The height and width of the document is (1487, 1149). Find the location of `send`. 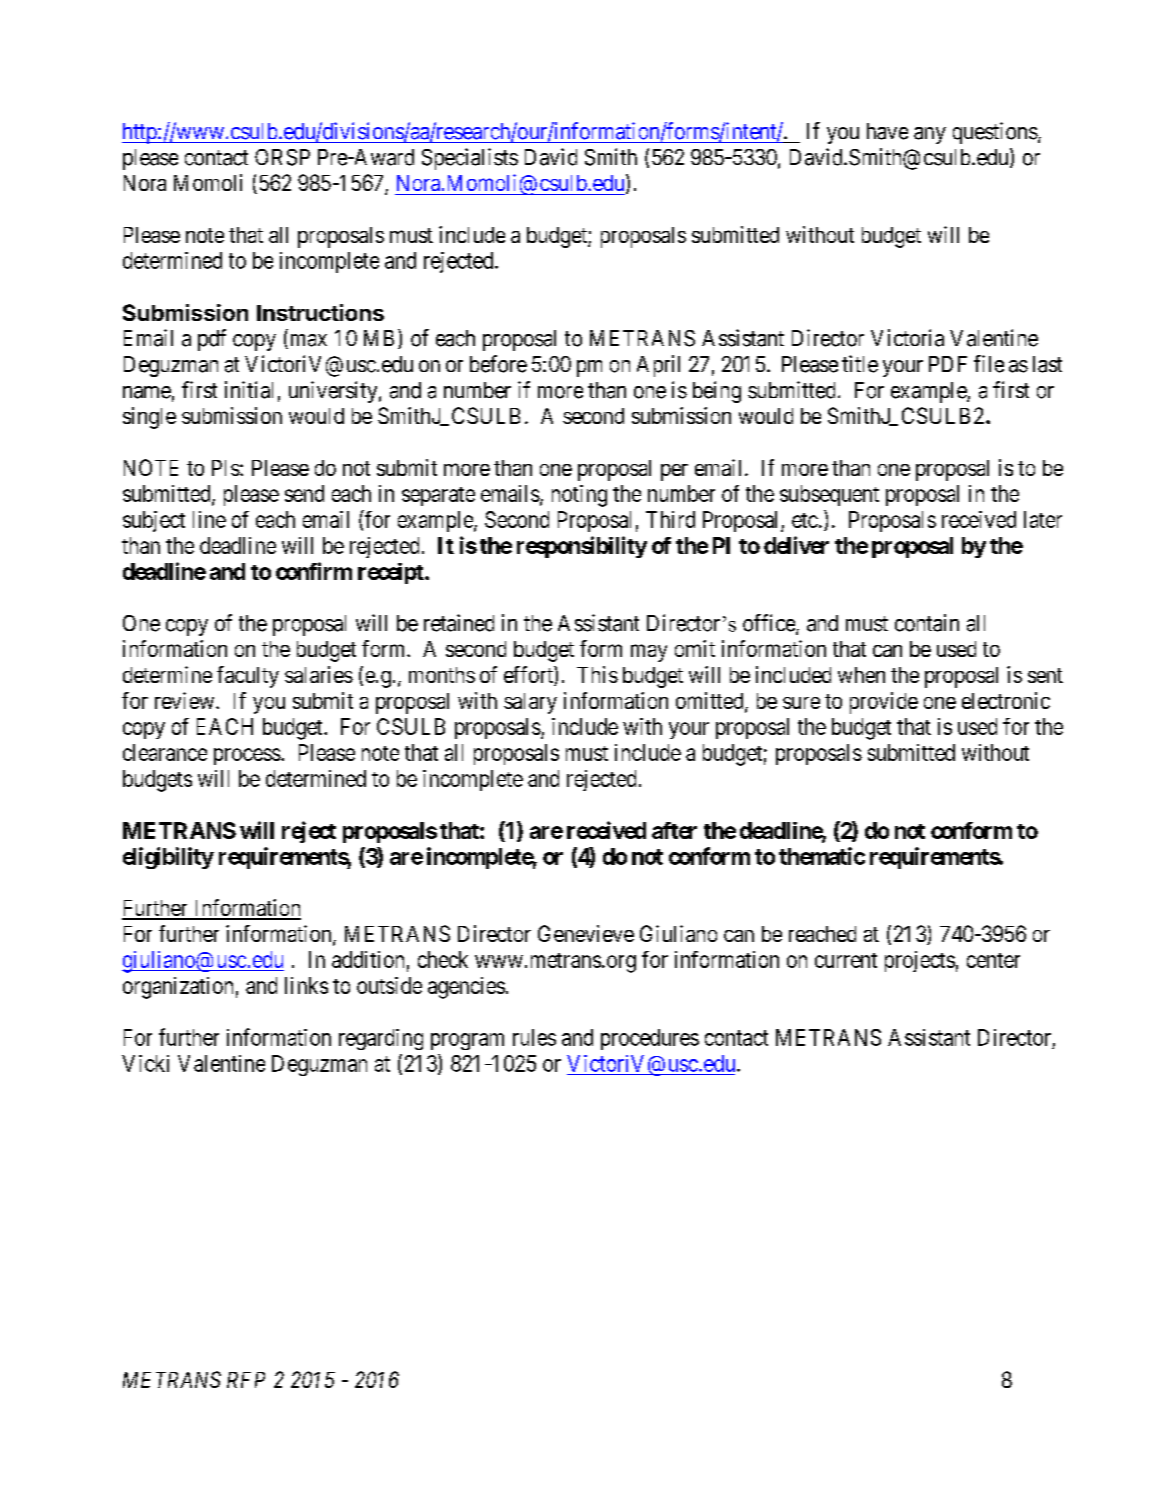

send is located at coordinates (304, 493).
